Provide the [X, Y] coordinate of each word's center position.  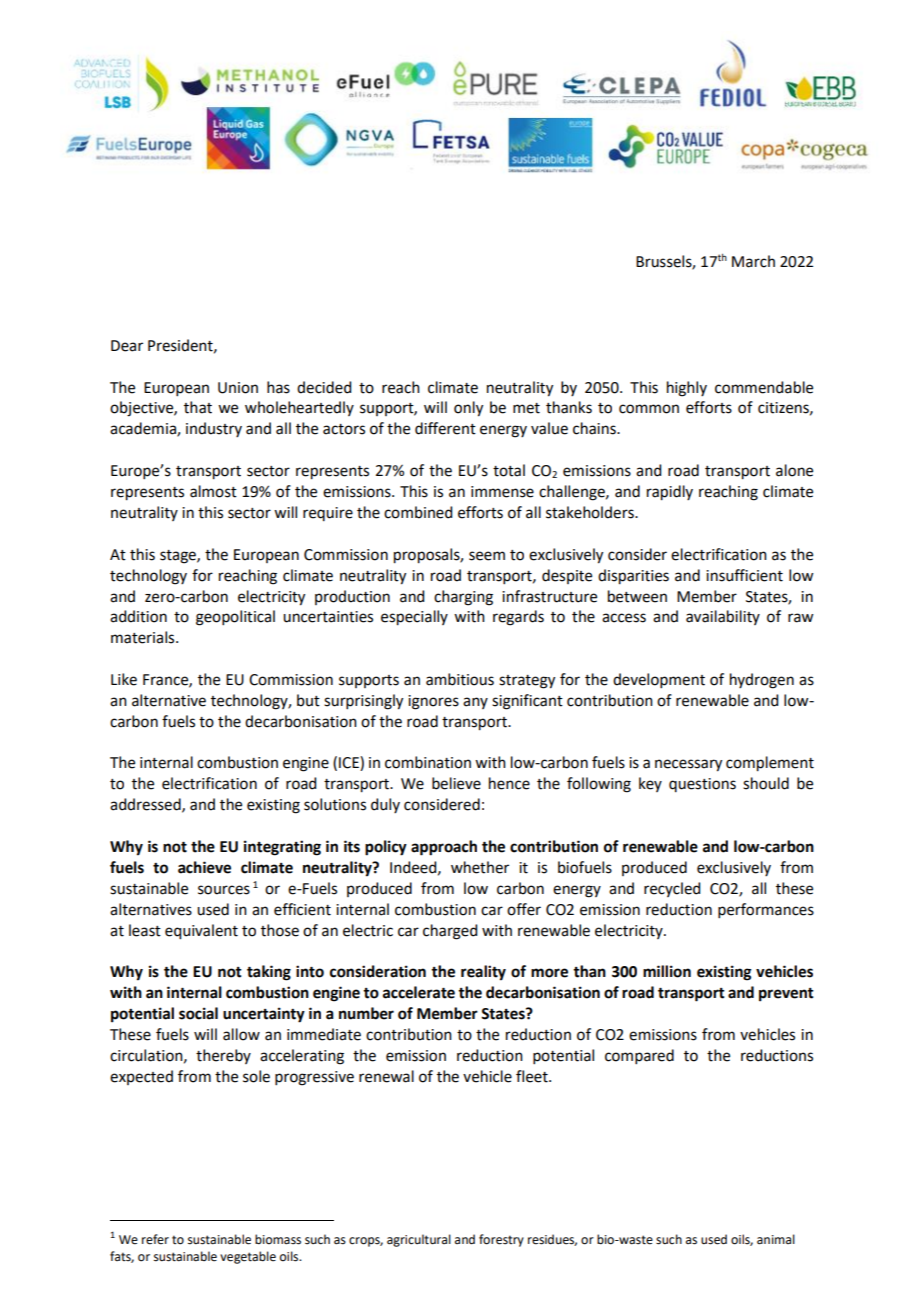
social [198, 1013]
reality [483, 973]
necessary [688, 765]
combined [418, 512]
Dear [127, 346]
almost [213, 491]
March [753, 261]
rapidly [670, 493]
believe [456, 783]
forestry [501, 1240]
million [667, 971]
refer [155, 1239]
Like [124, 679]
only [468, 409]
